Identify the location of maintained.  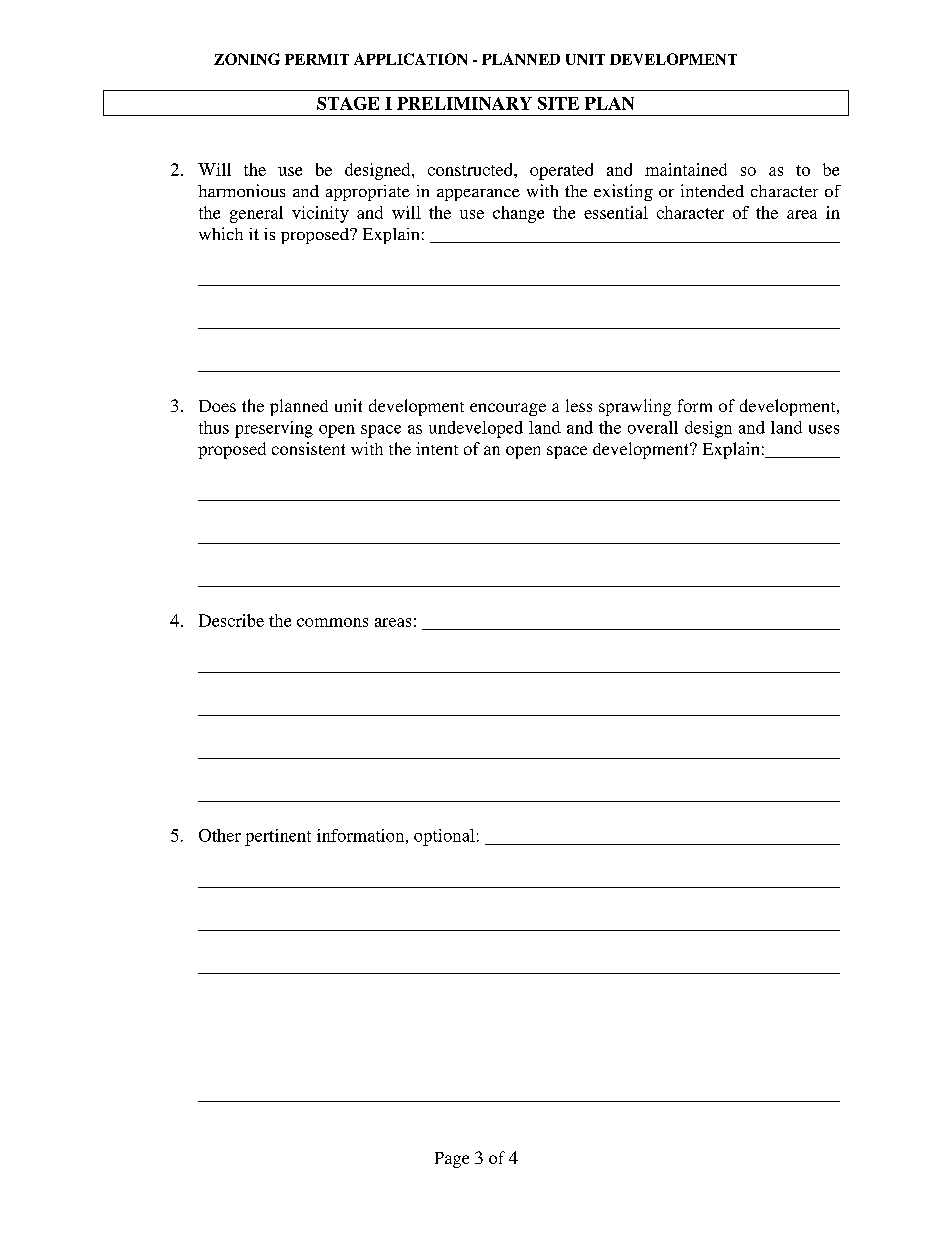
(686, 169).
